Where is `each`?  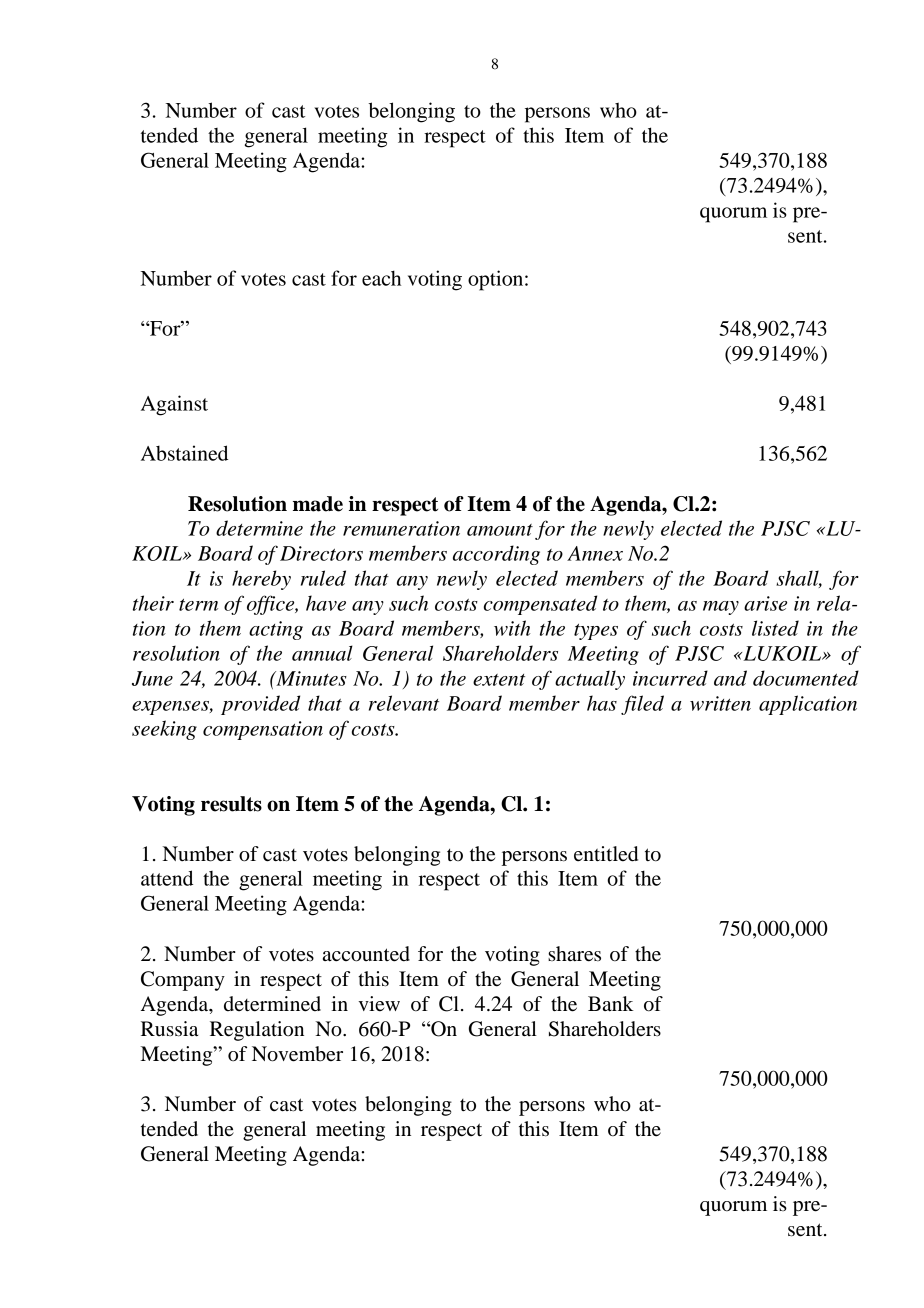 each is located at coordinates (381, 278).
